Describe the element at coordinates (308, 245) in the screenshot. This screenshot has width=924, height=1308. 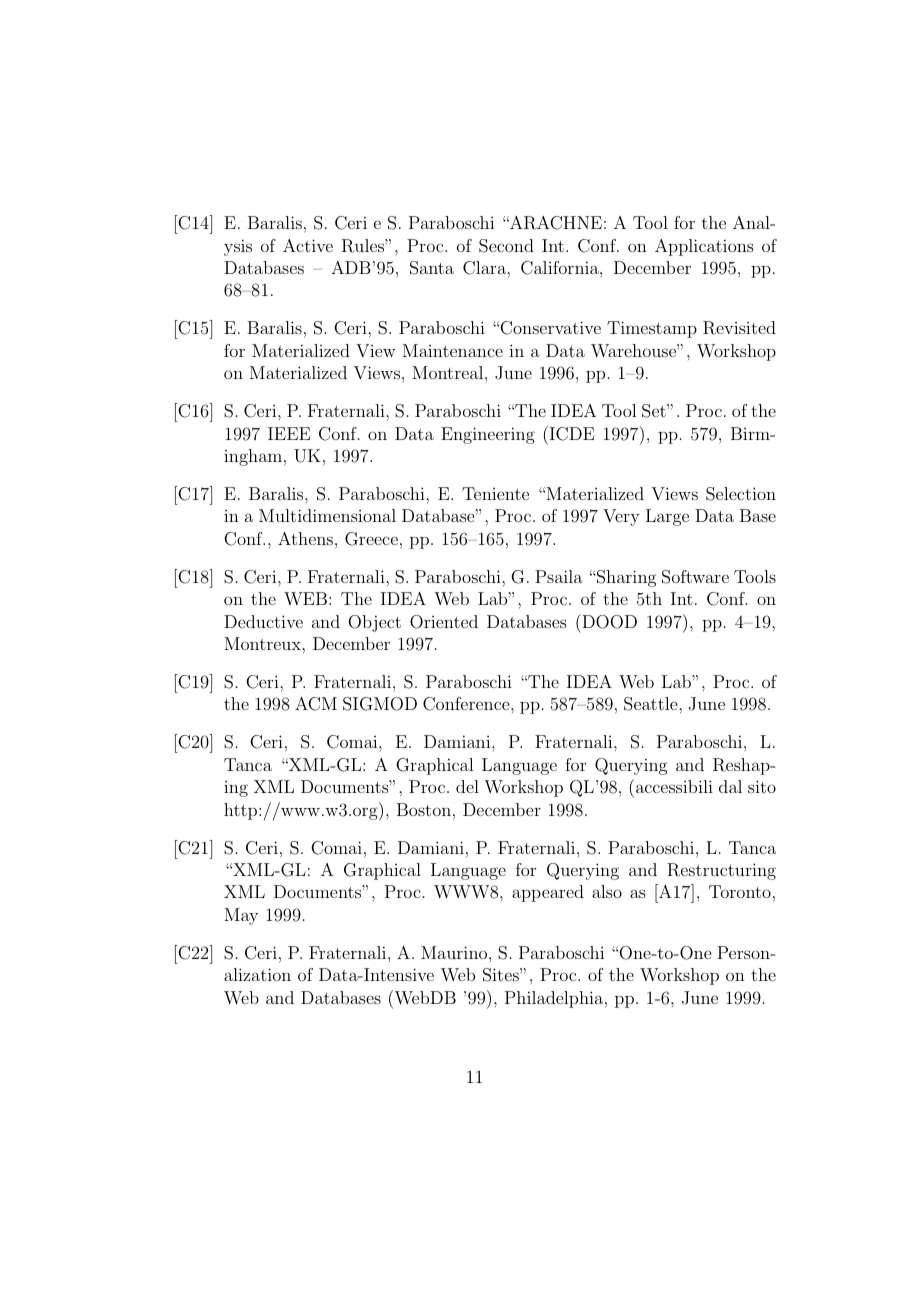
I see `Active` at that location.
